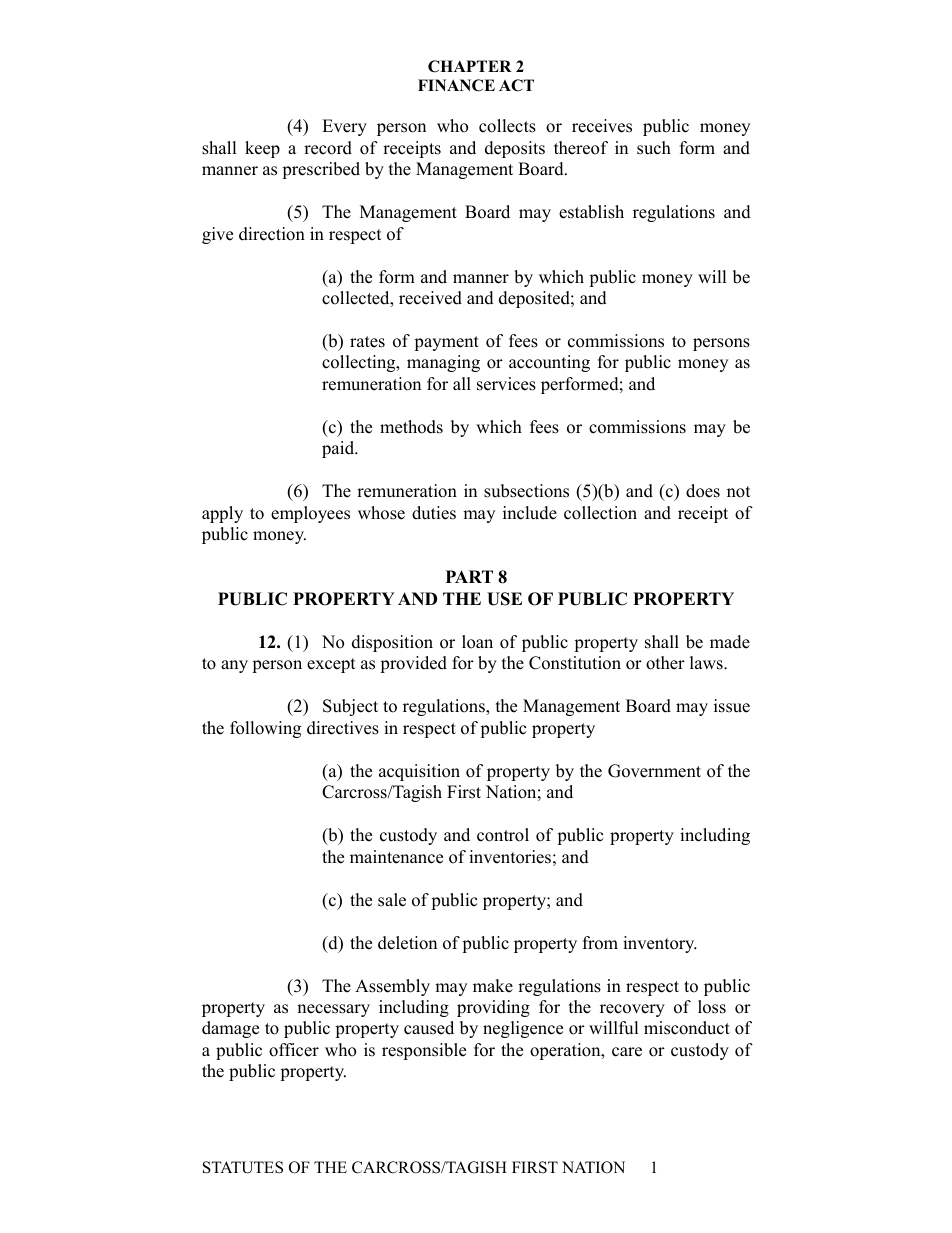  I want to click on such, so click(654, 148).
